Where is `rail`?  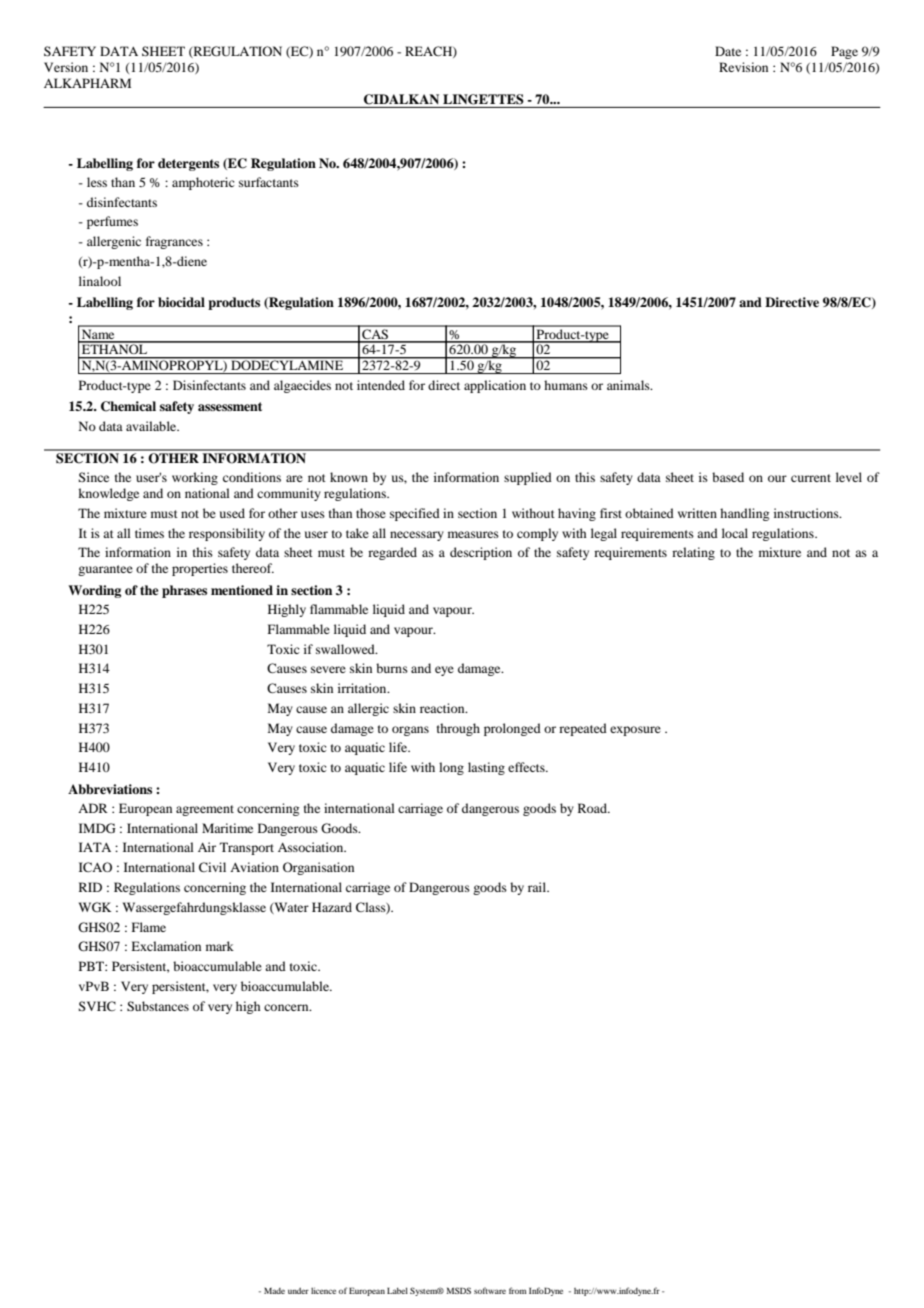
rail is located at coordinates (538, 887).
